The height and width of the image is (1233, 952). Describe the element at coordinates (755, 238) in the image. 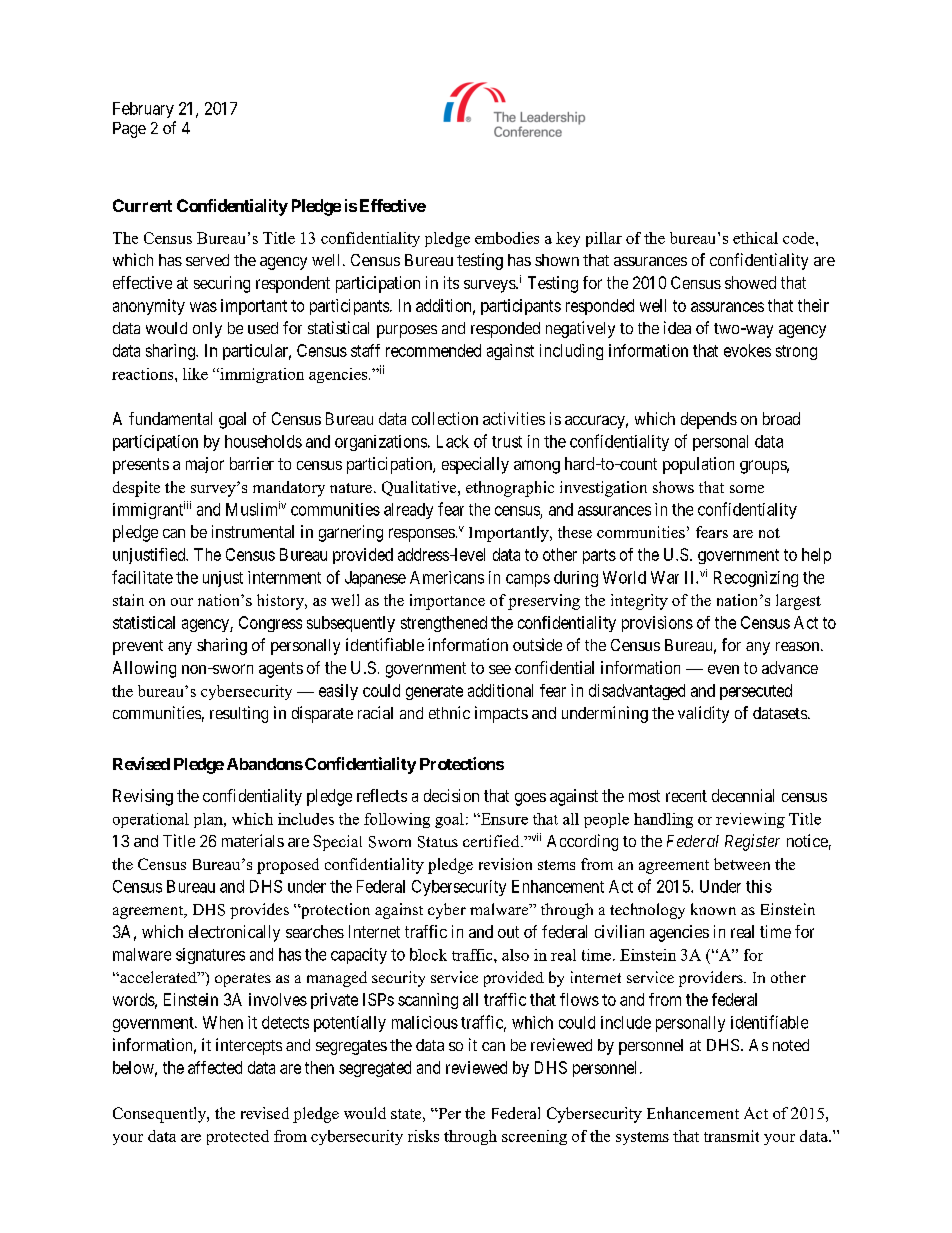

I see `ethical` at that location.
